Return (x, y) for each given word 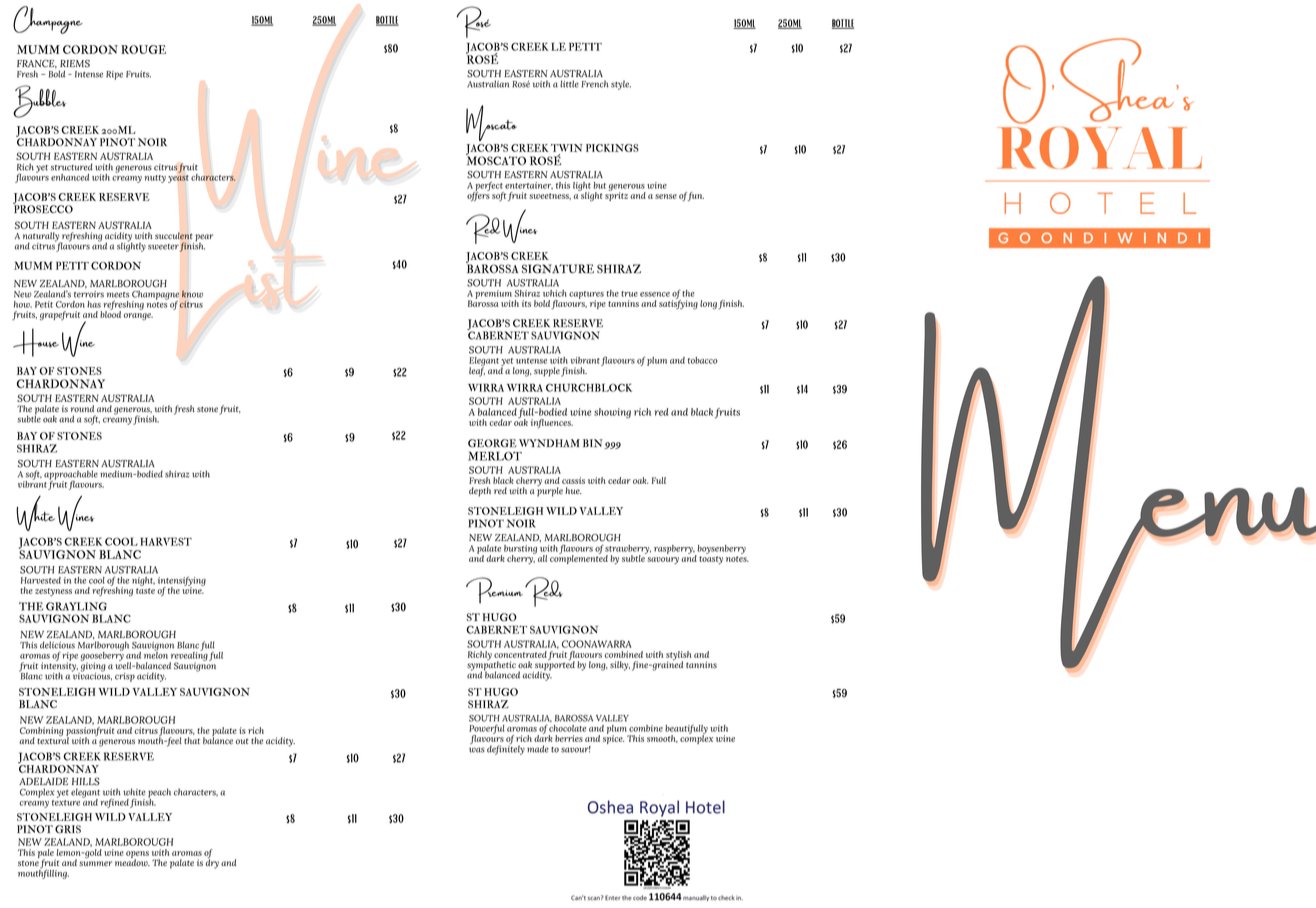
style (621, 85)
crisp (125, 677)
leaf (477, 371)
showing (612, 413)
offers (478, 196)
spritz (616, 195)
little (569, 84)
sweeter (163, 247)
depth (480, 492)
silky (620, 666)
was (477, 750)
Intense (89, 74)
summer (95, 863)
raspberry (674, 549)
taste (145, 591)
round (82, 408)
